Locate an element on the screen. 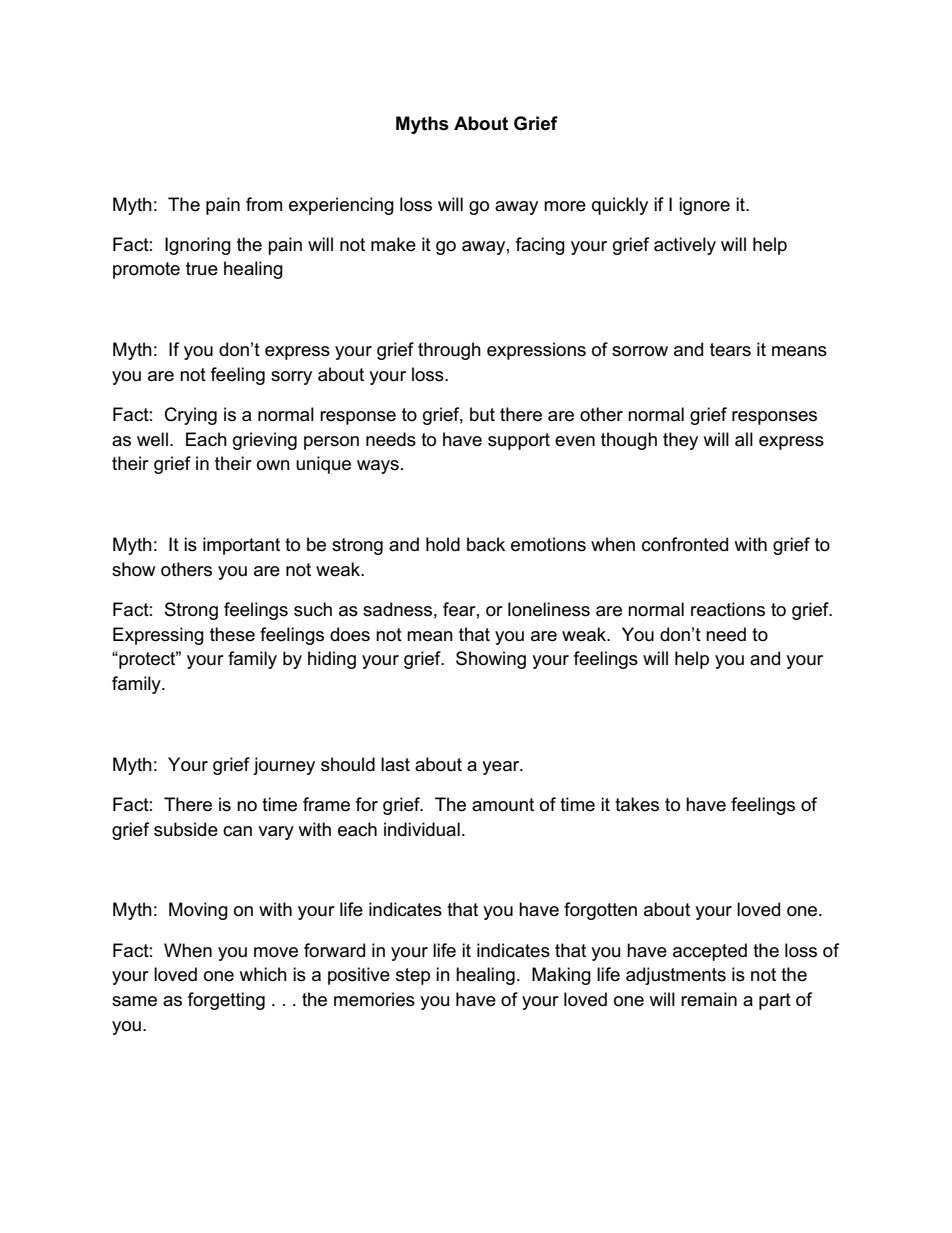 The height and width of the screenshot is (1233, 952). takes is located at coordinates (637, 804).
